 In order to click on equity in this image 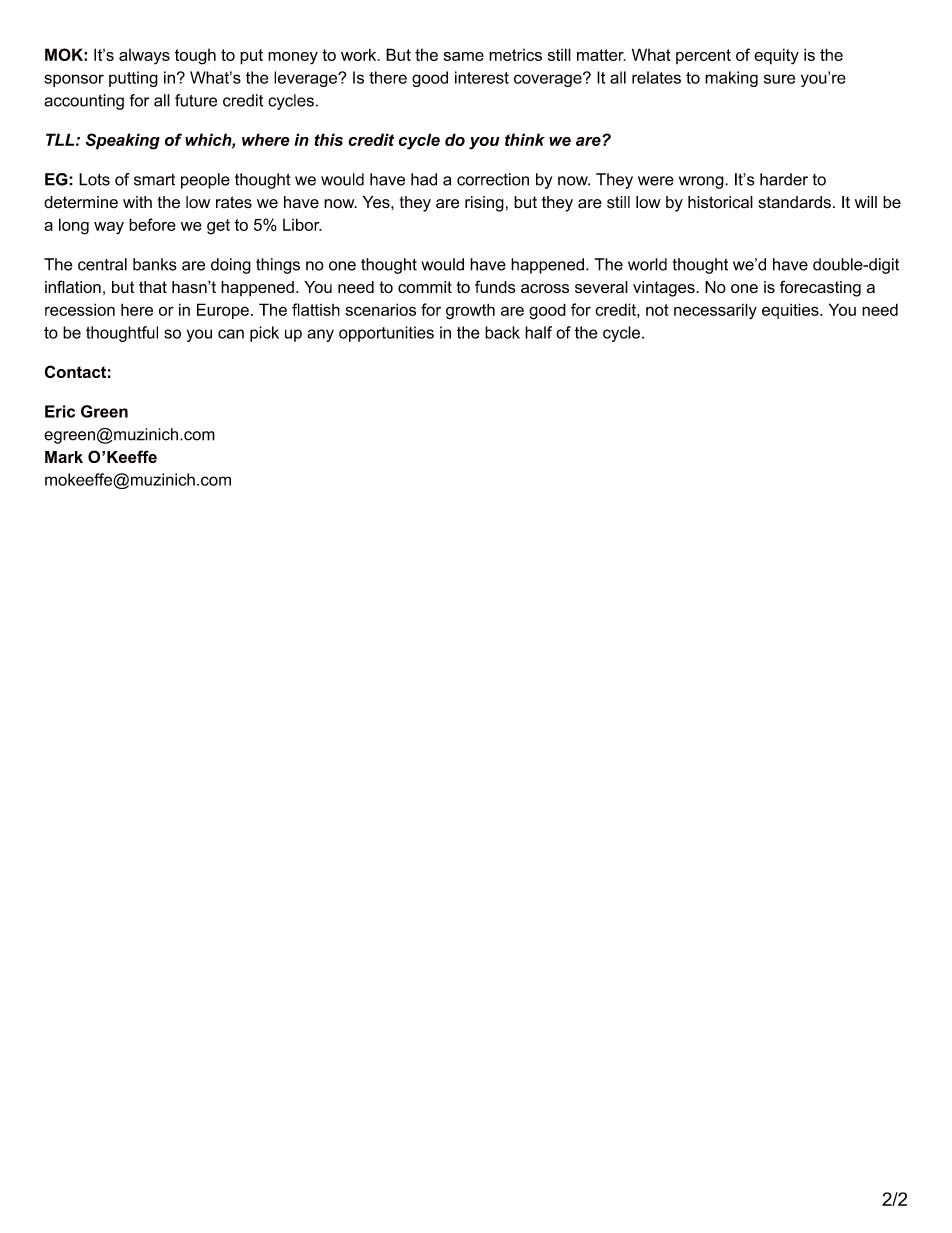, I will do `click(776, 56)`.
